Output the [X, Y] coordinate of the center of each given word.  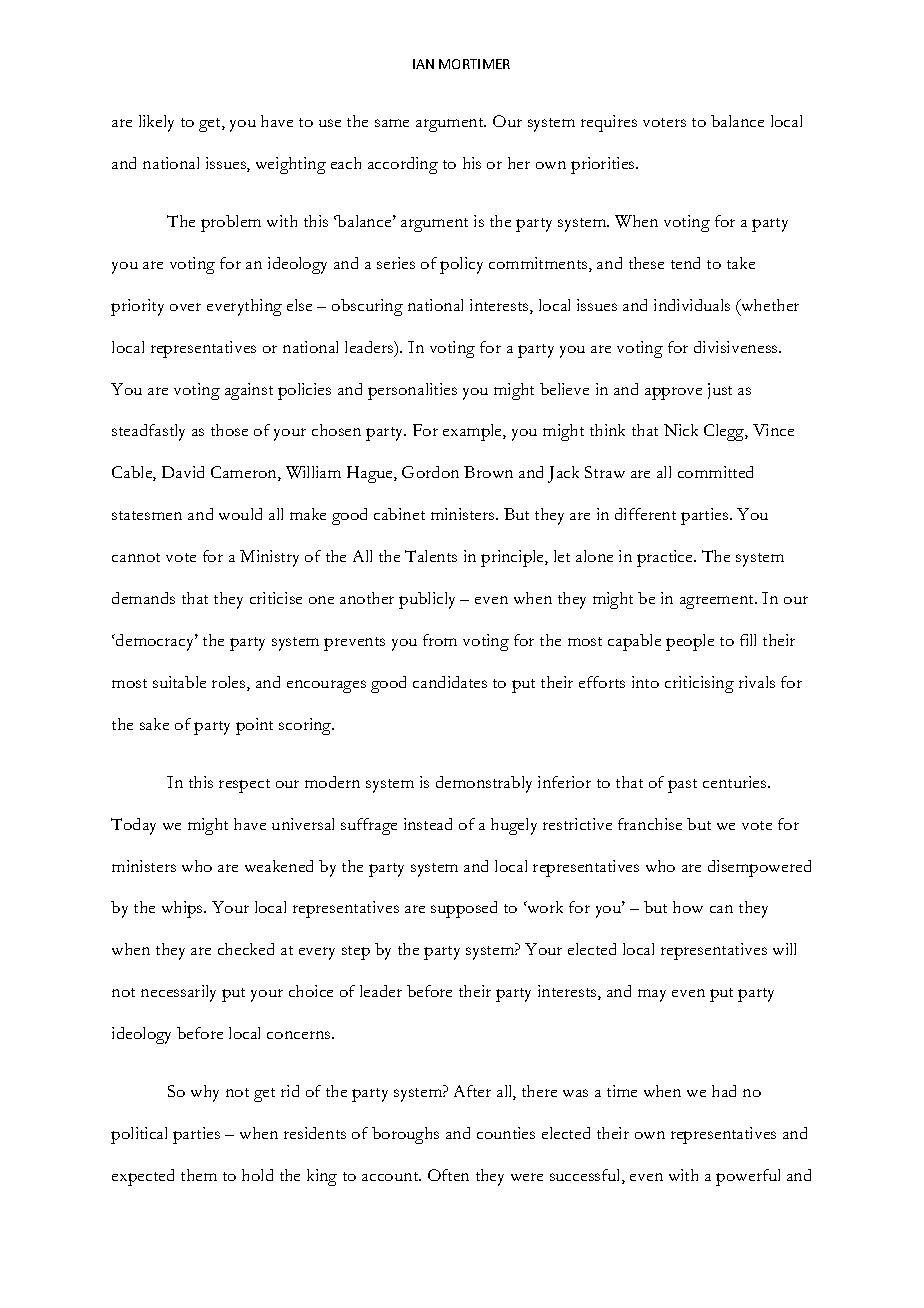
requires [609, 123]
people [690, 642]
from [440, 640]
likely [156, 123]
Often [448, 1175]
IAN [423, 64]
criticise [276, 598]
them [199, 1175]
